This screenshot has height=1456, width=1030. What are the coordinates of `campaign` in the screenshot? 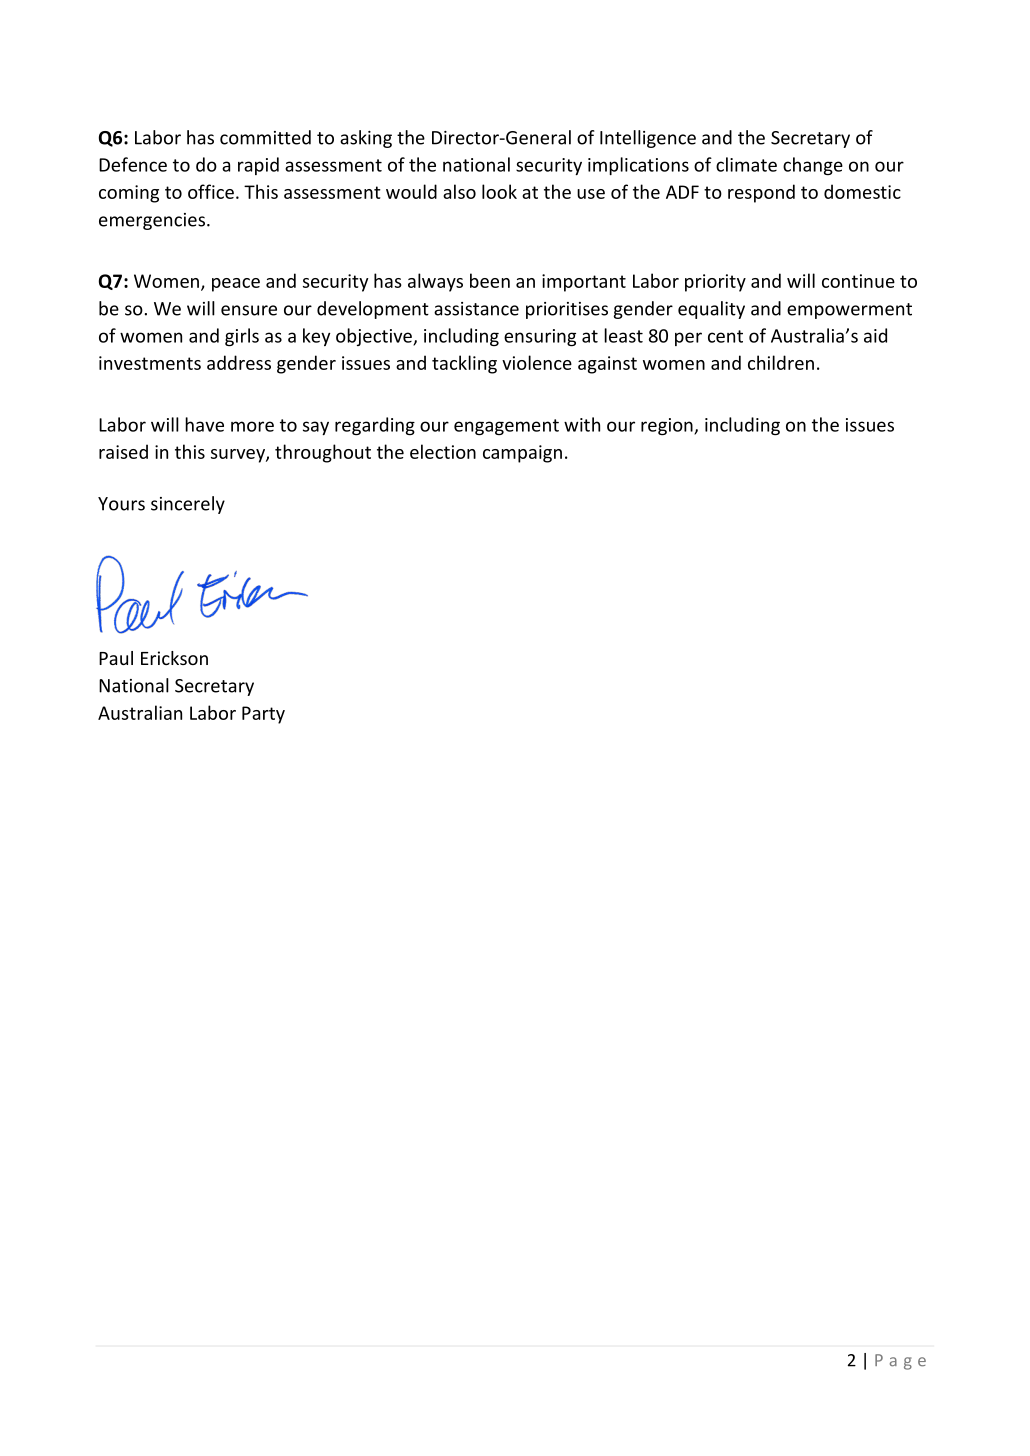 It's located at (522, 454).
